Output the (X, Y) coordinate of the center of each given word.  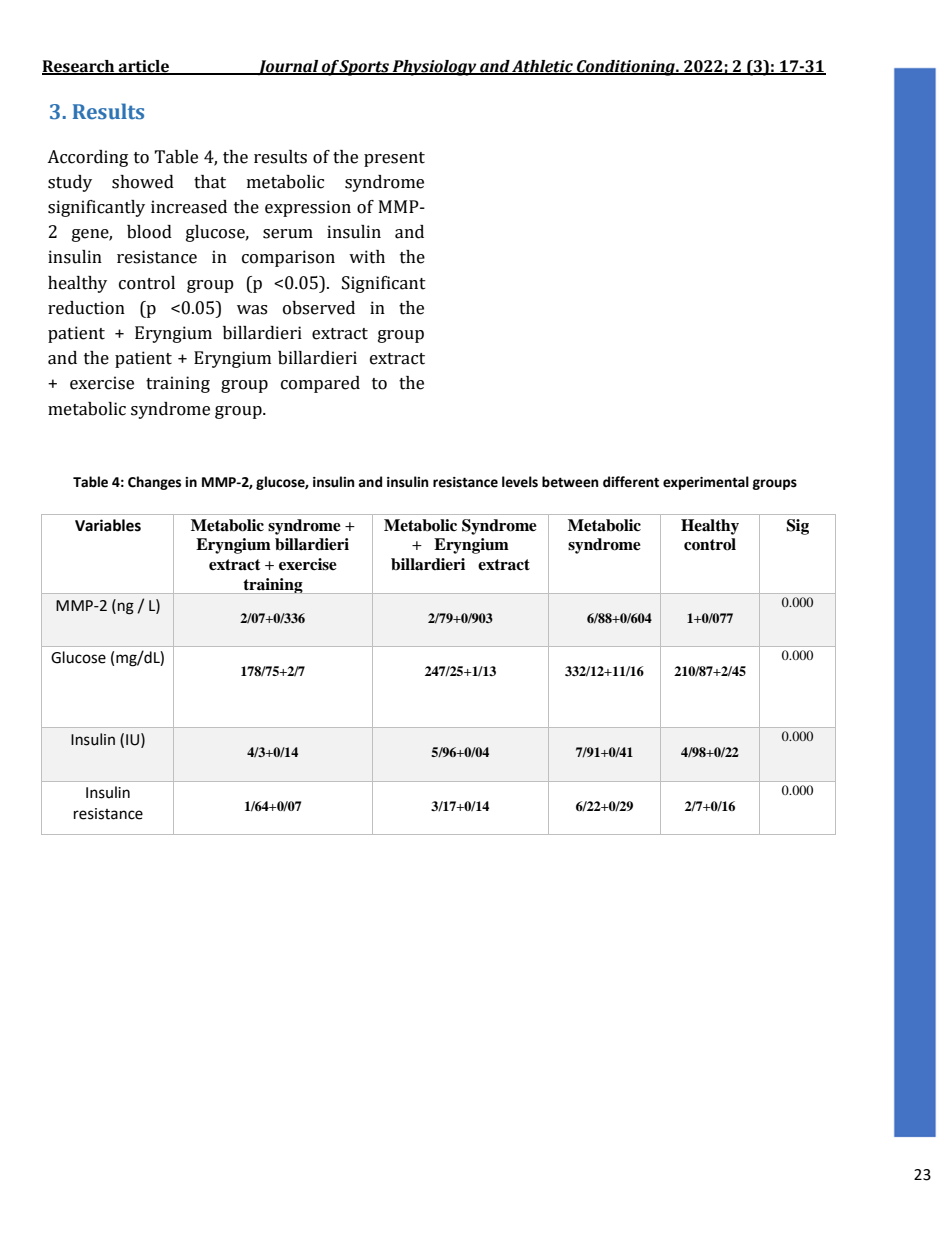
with (367, 257)
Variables (108, 525)
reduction (86, 308)
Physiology (435, 68)
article (144, 67)
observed (319, 308)
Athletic (542, 67)
